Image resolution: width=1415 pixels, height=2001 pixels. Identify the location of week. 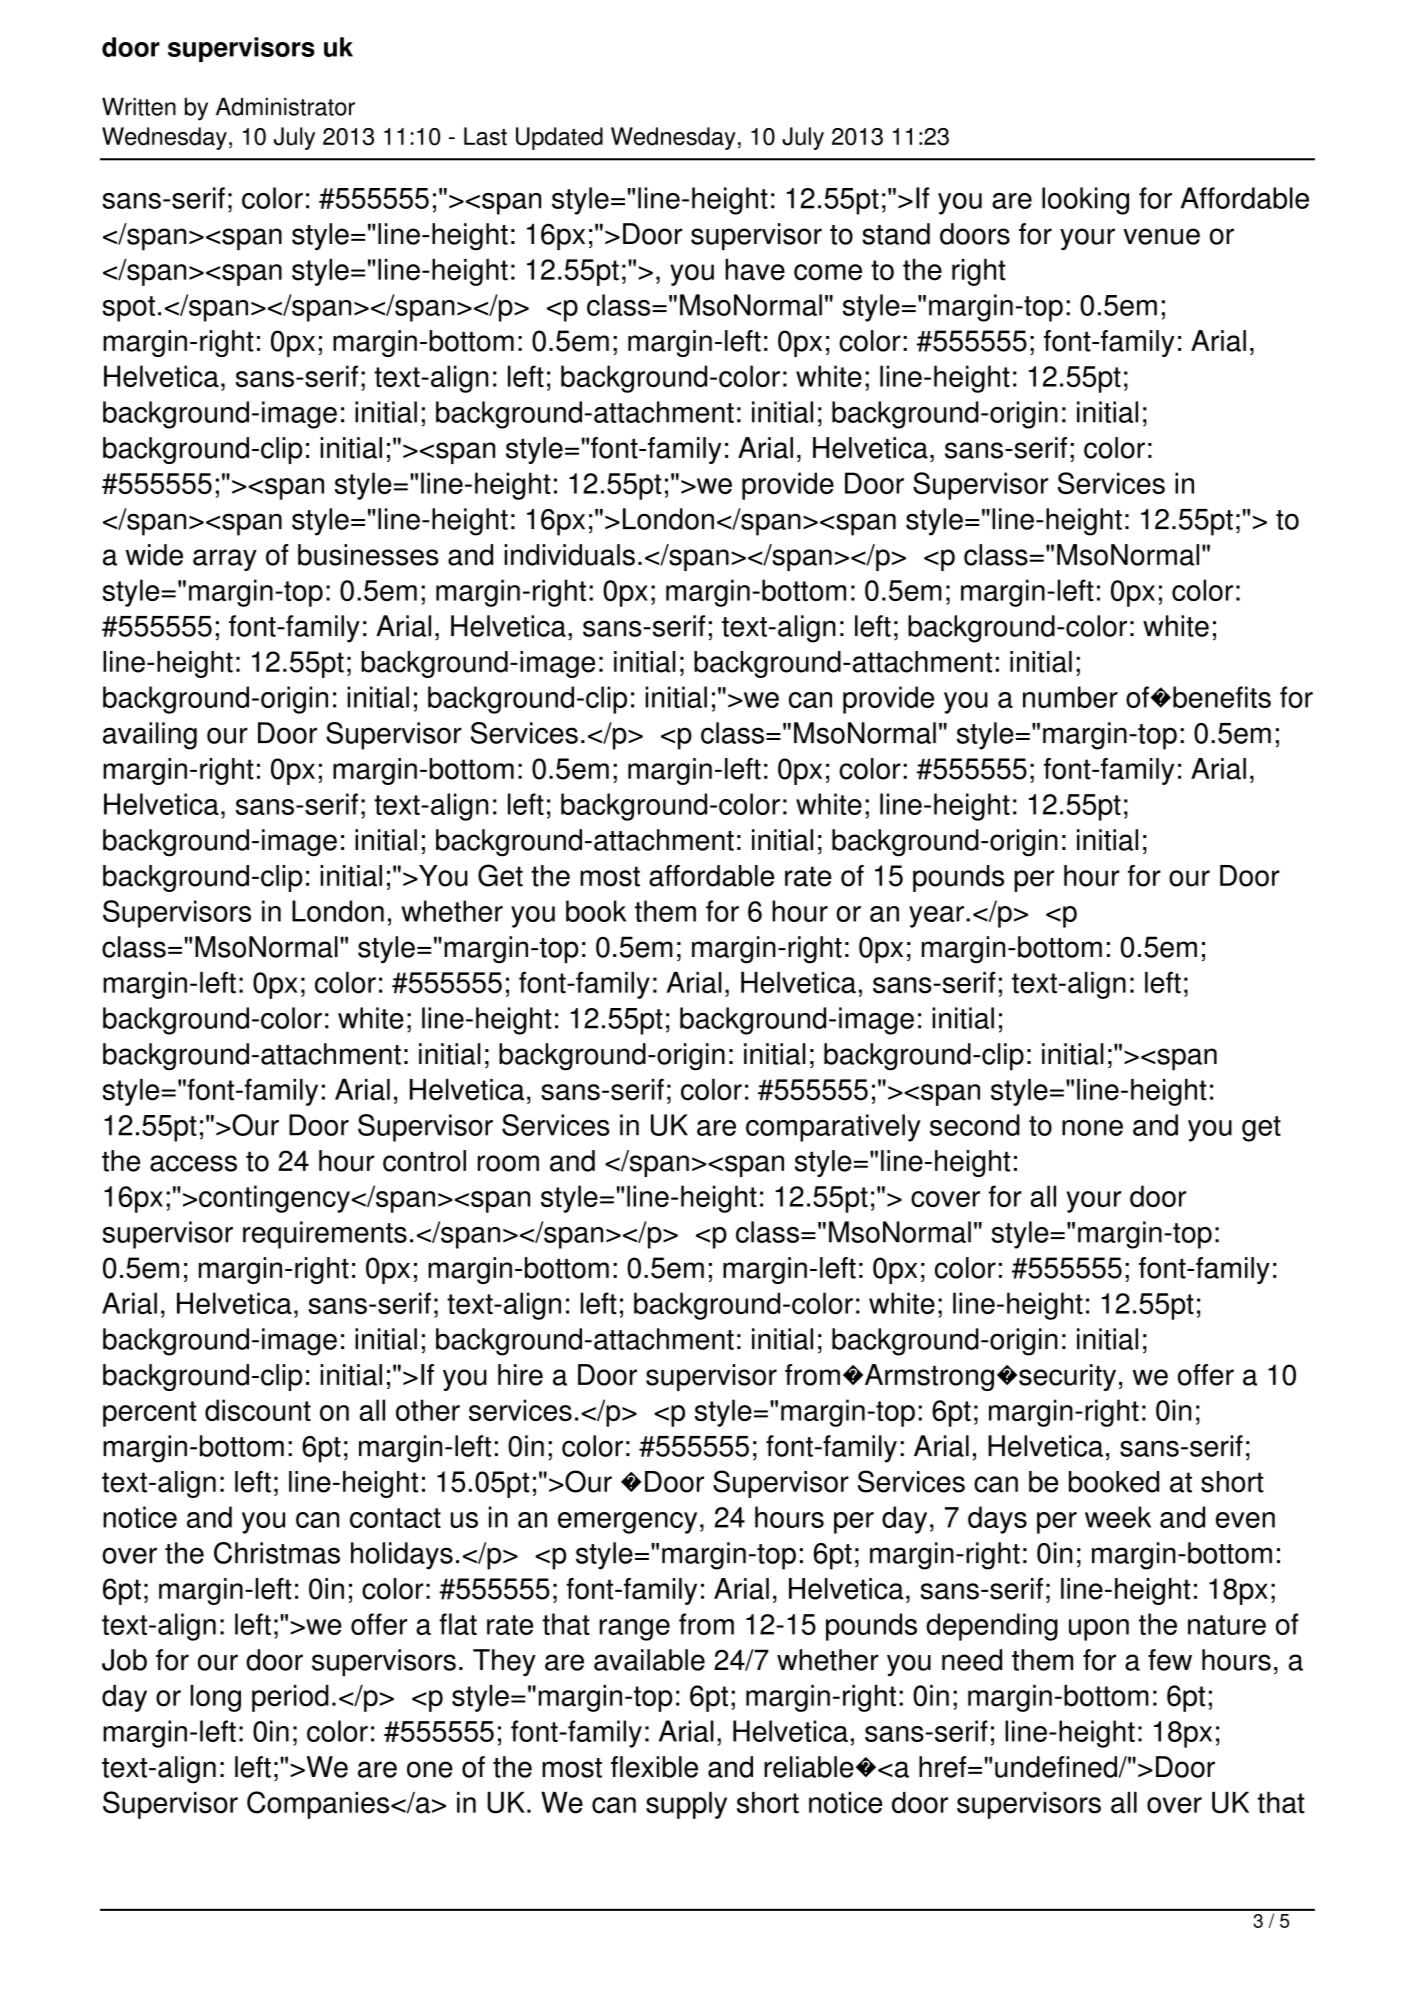
(1118, 1517).
